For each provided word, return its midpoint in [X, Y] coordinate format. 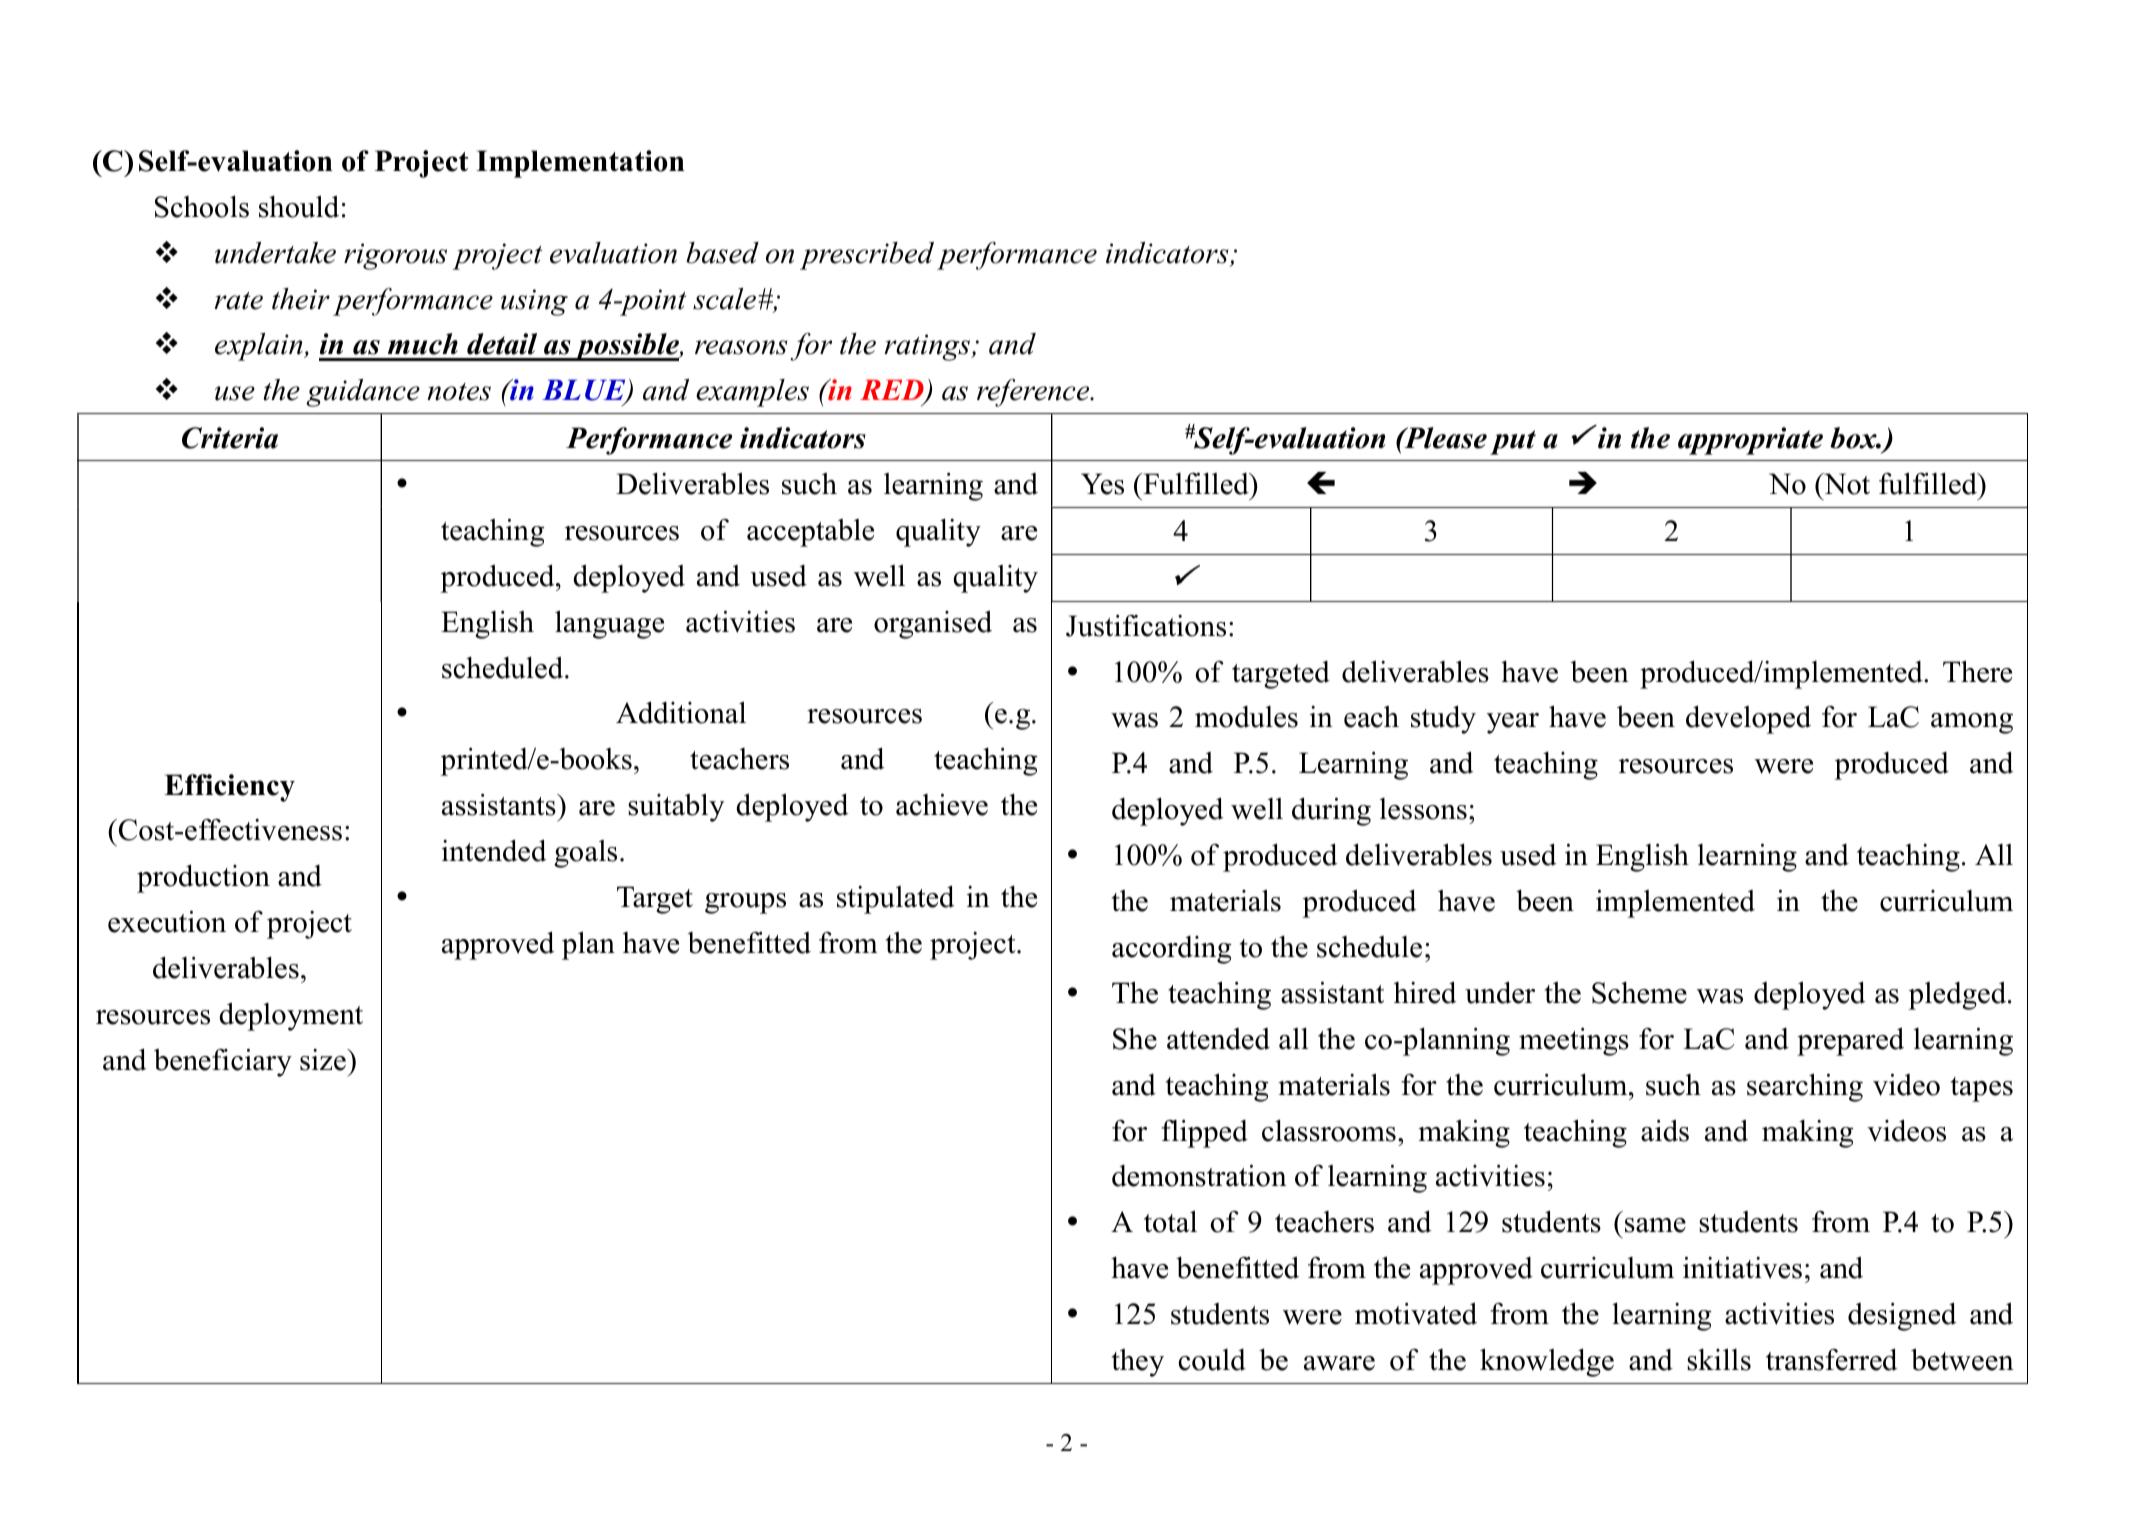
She [1135, 1038]
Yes [1102, 484]
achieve [942, 804]
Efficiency [229, 788]
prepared [1850, 1041]
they [1138, 1363]
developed [1748, 719]
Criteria [230, 438]
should [299, 206]
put [1513, 442]
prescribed [867, 256]
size [324, 1060]
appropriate [1750, 441]
